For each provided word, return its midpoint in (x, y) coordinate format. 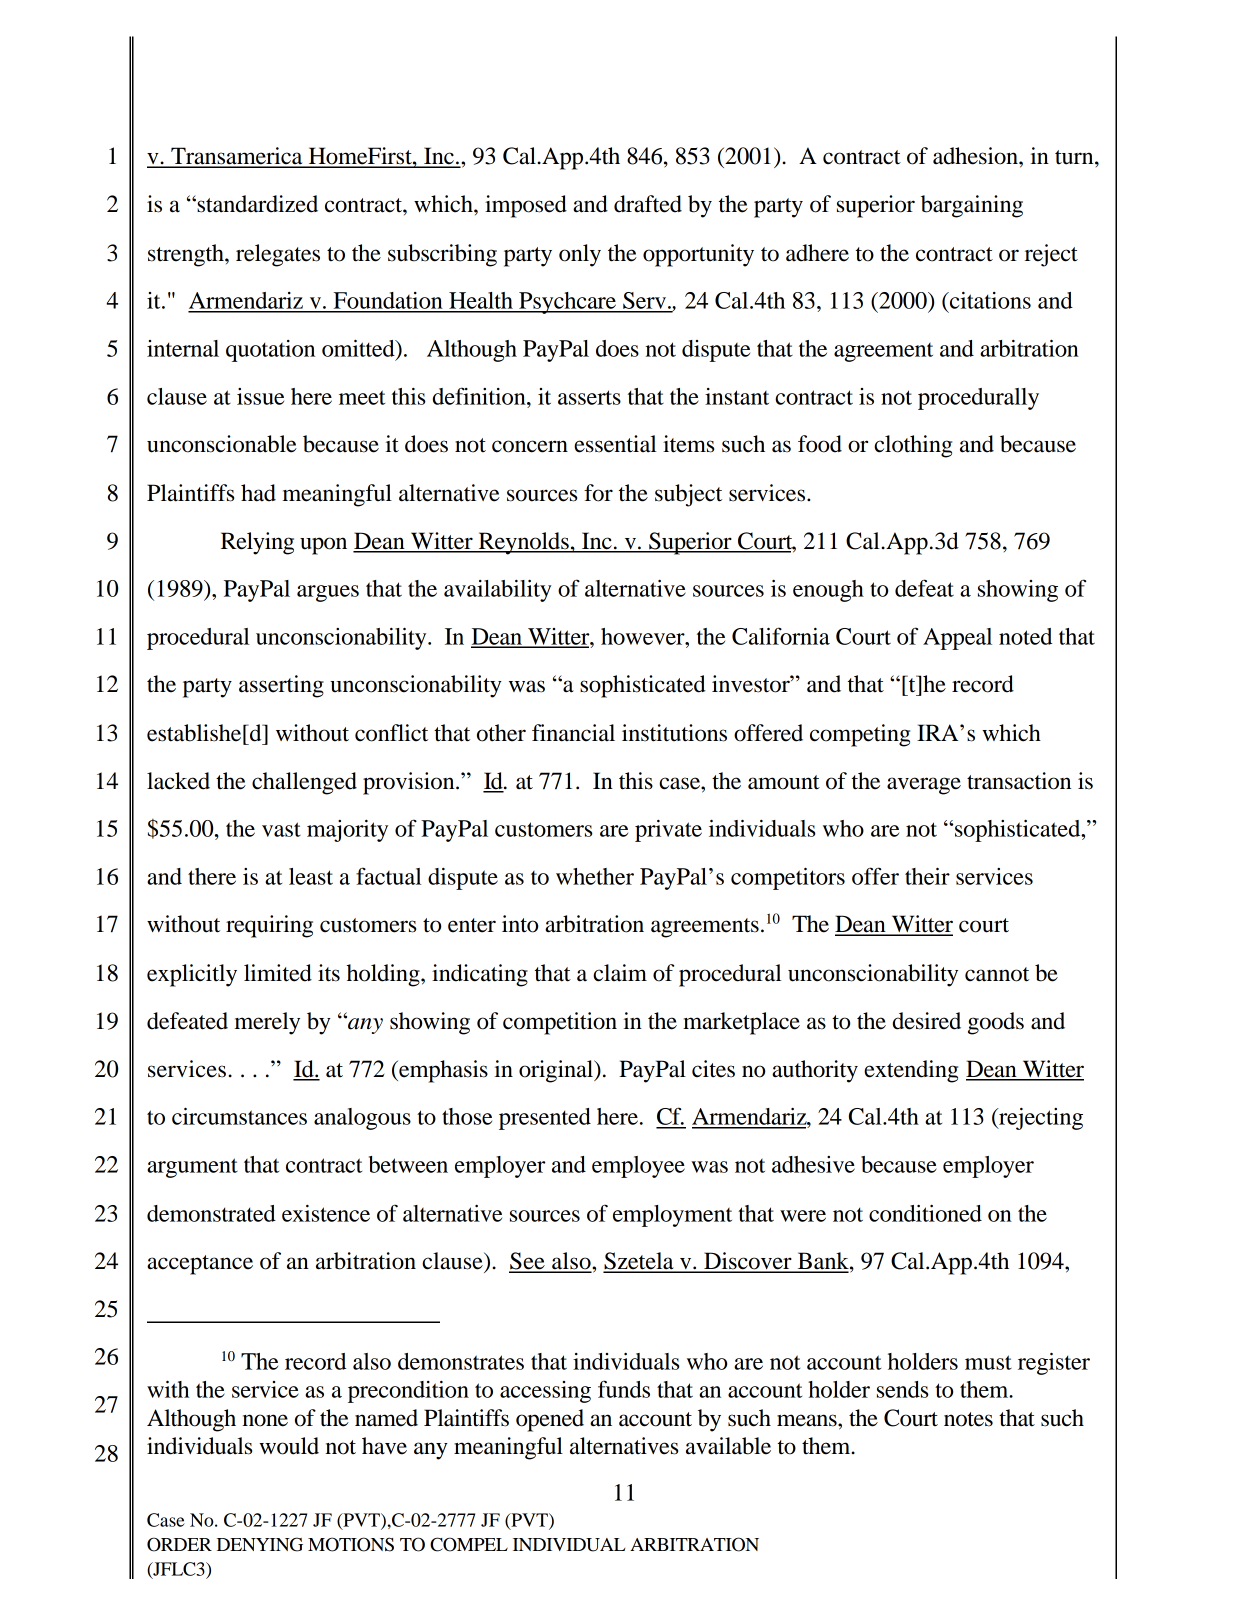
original (557, 1071)
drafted (648, 204)
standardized (256, 204)
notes (968, 1419)
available (728, 1446)
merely (267, 1023)
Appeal (957, 639)
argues (328, 593)
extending (911, 1071)
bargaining (972, 206)
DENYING (260, 1544)
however (644, 636)
